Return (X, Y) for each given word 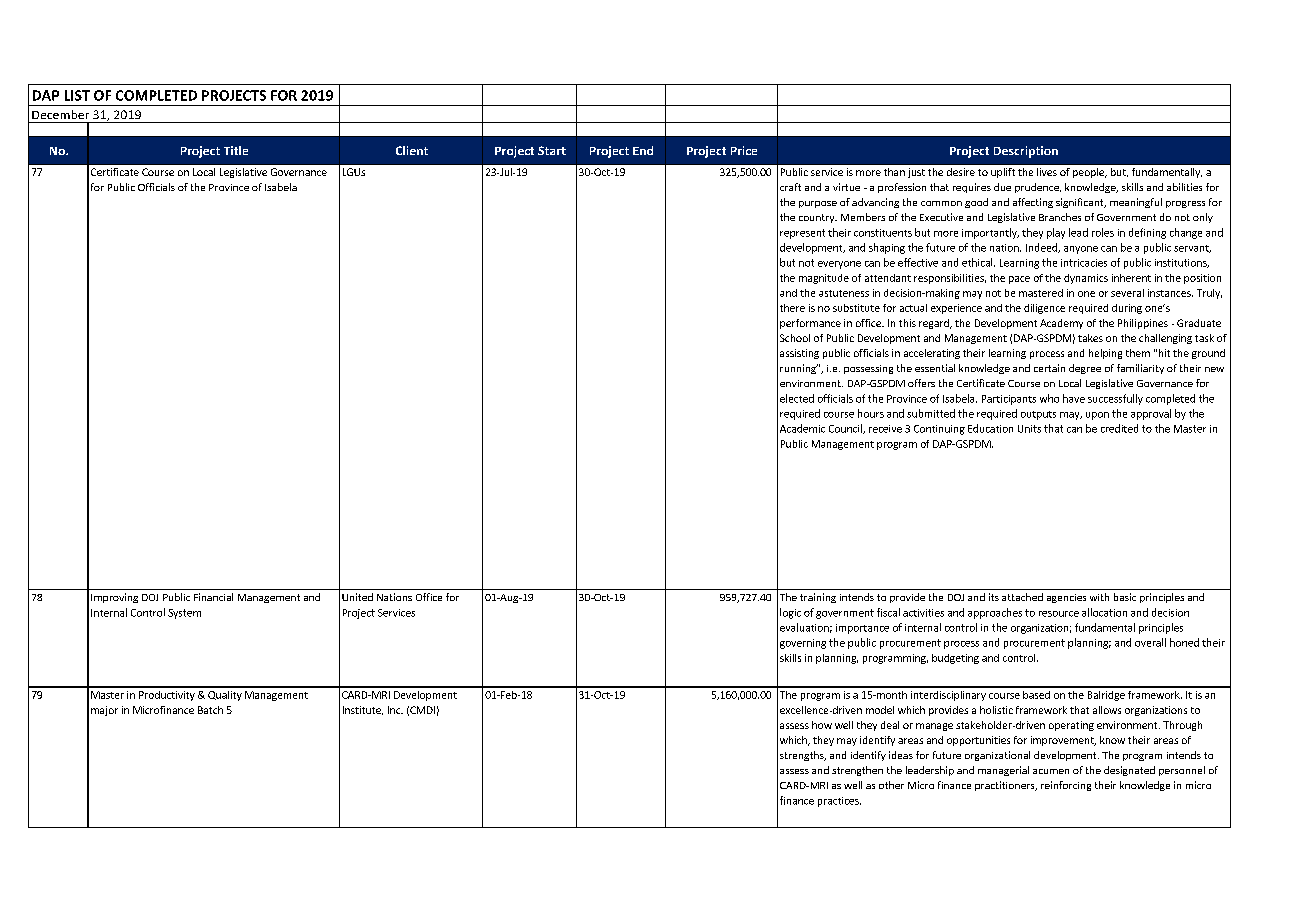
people (1089, 173)
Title (236, 150)
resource (1059, 614)
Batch (210, 710)
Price (744, 150)
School (795, 338)
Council (846, 429)
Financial (213, 597)
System (184, 614)
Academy (1061, 324)
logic (790, 613)
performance (810, 324)
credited (1119, 428)
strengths (803, 756)
